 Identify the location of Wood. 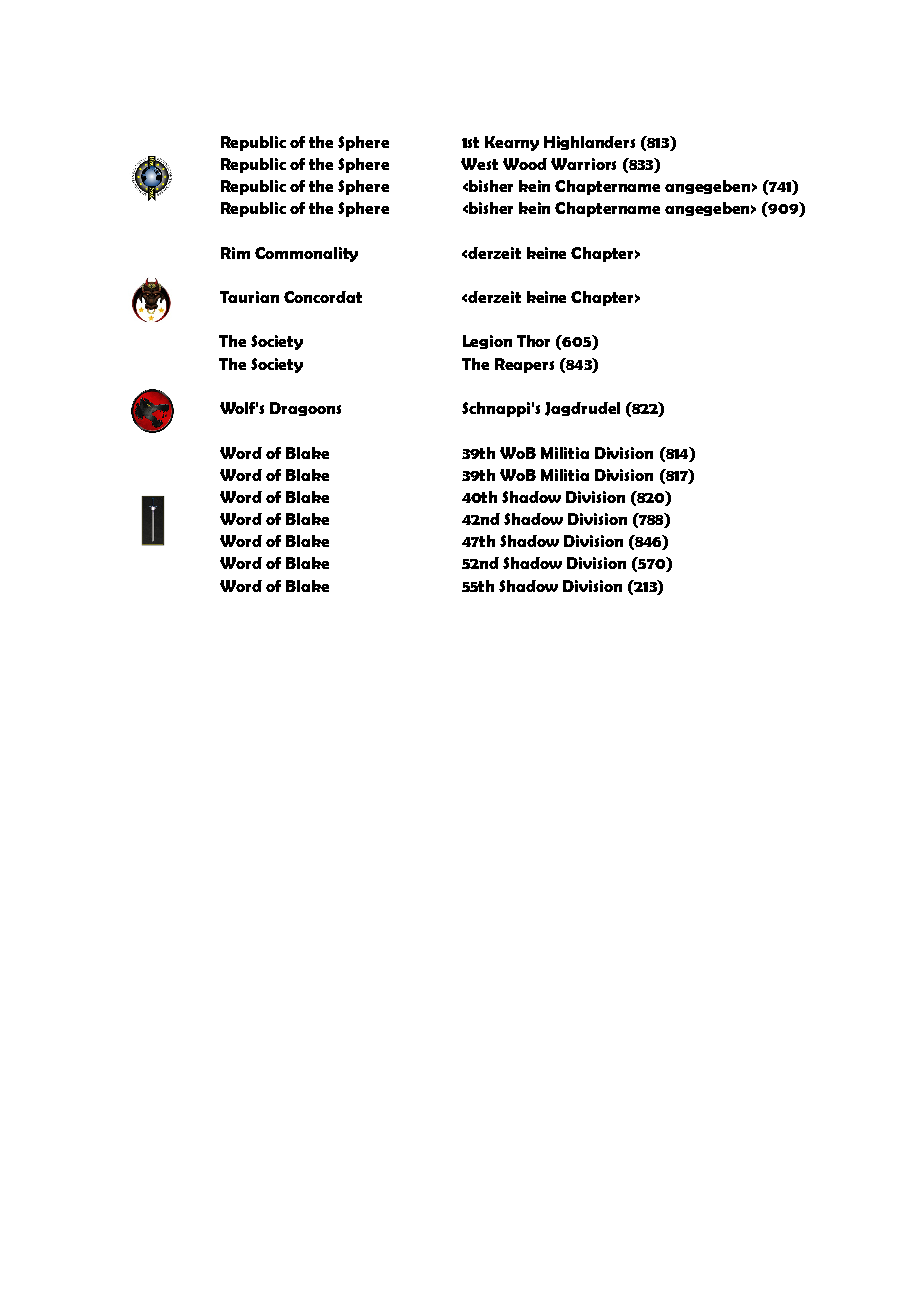
(525, 164).
